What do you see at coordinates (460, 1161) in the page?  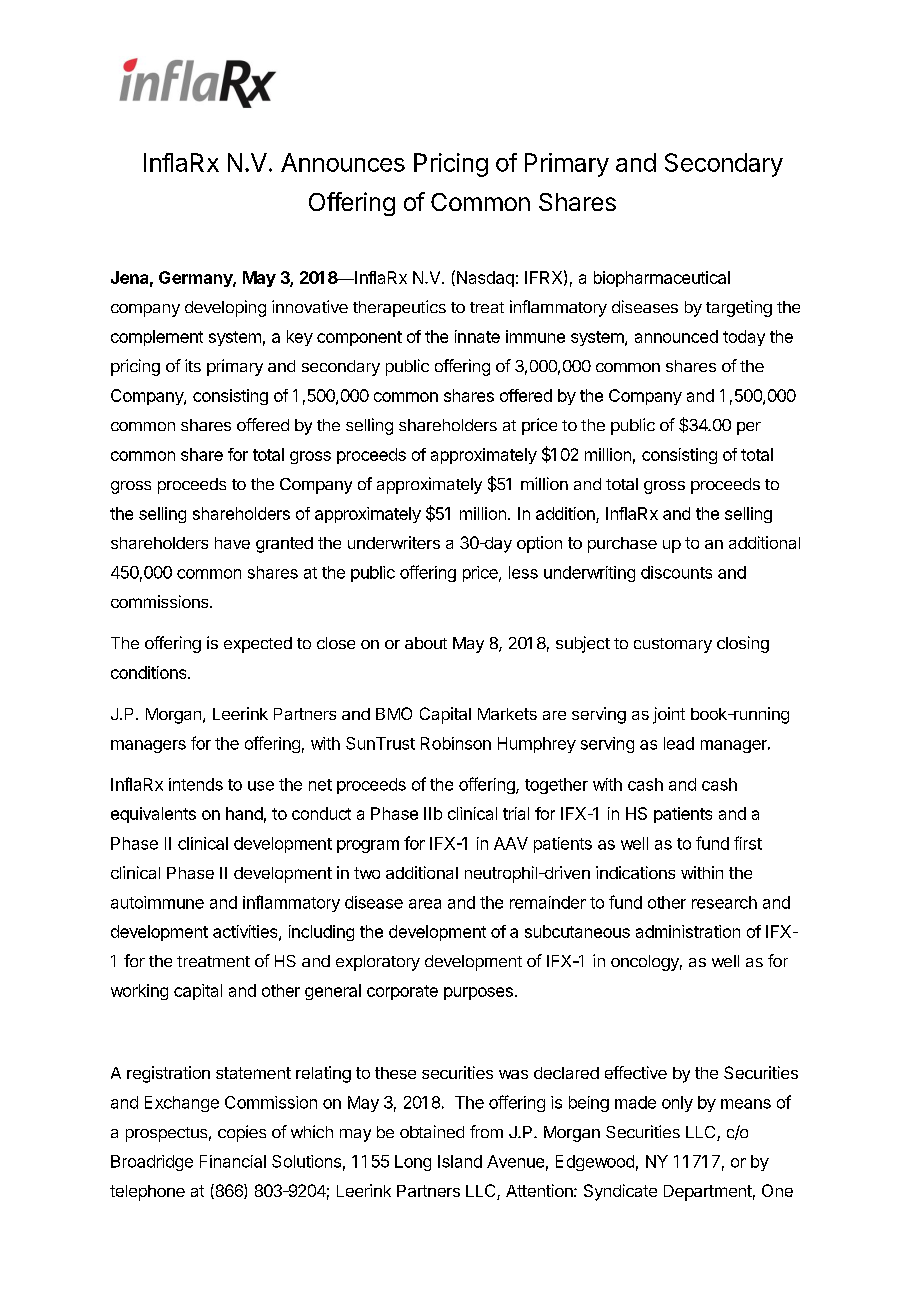 I see `Island` at bounding box center [460, 1161].
